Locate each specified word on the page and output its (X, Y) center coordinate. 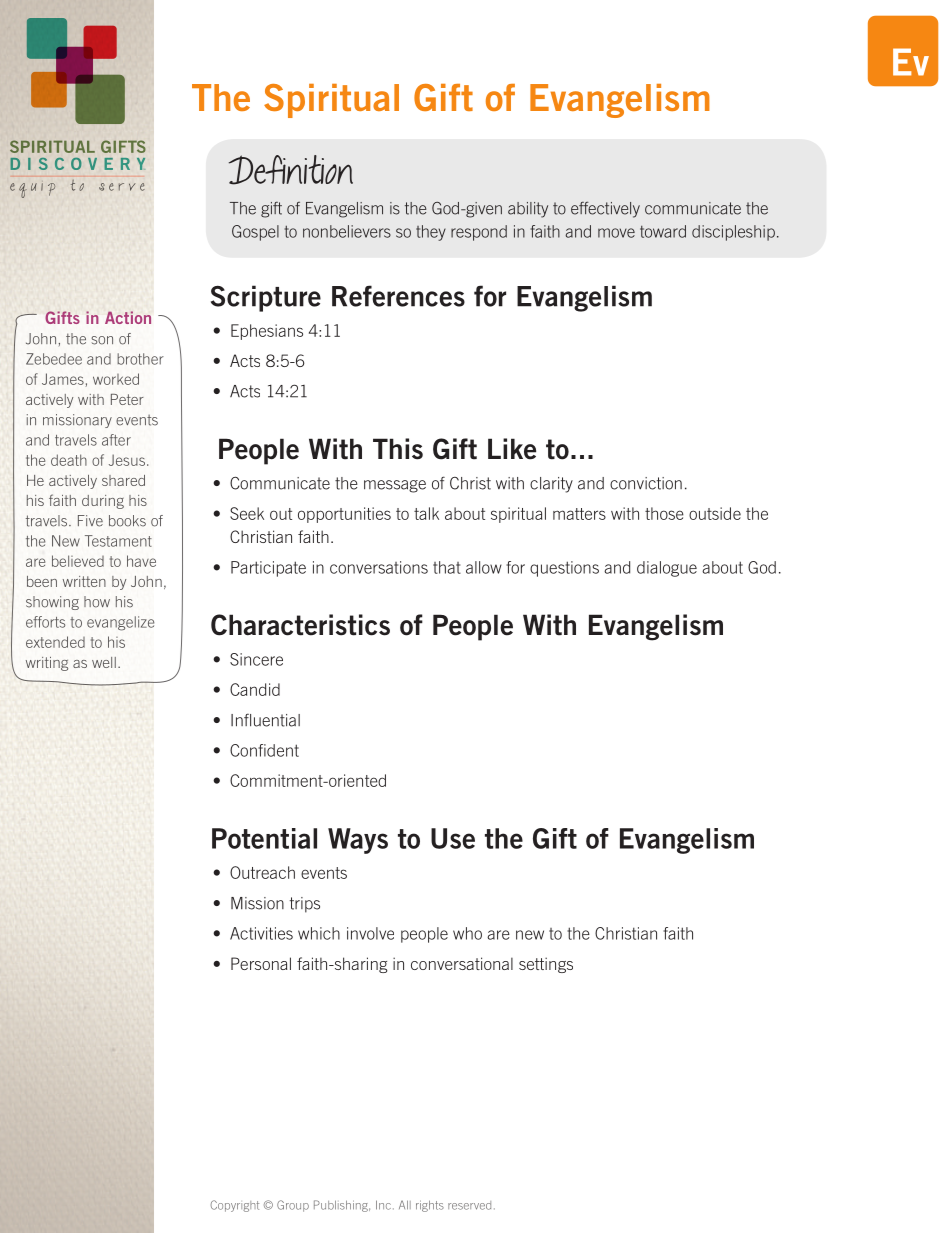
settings (546, 965)
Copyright (235, 1206)
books (127, 521)
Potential (264, 838)
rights (430, 1206)
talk (426, 513)
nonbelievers (347, 231)
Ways (358, 841)
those (664, 513)
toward (663, 231)
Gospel (255, 233)
